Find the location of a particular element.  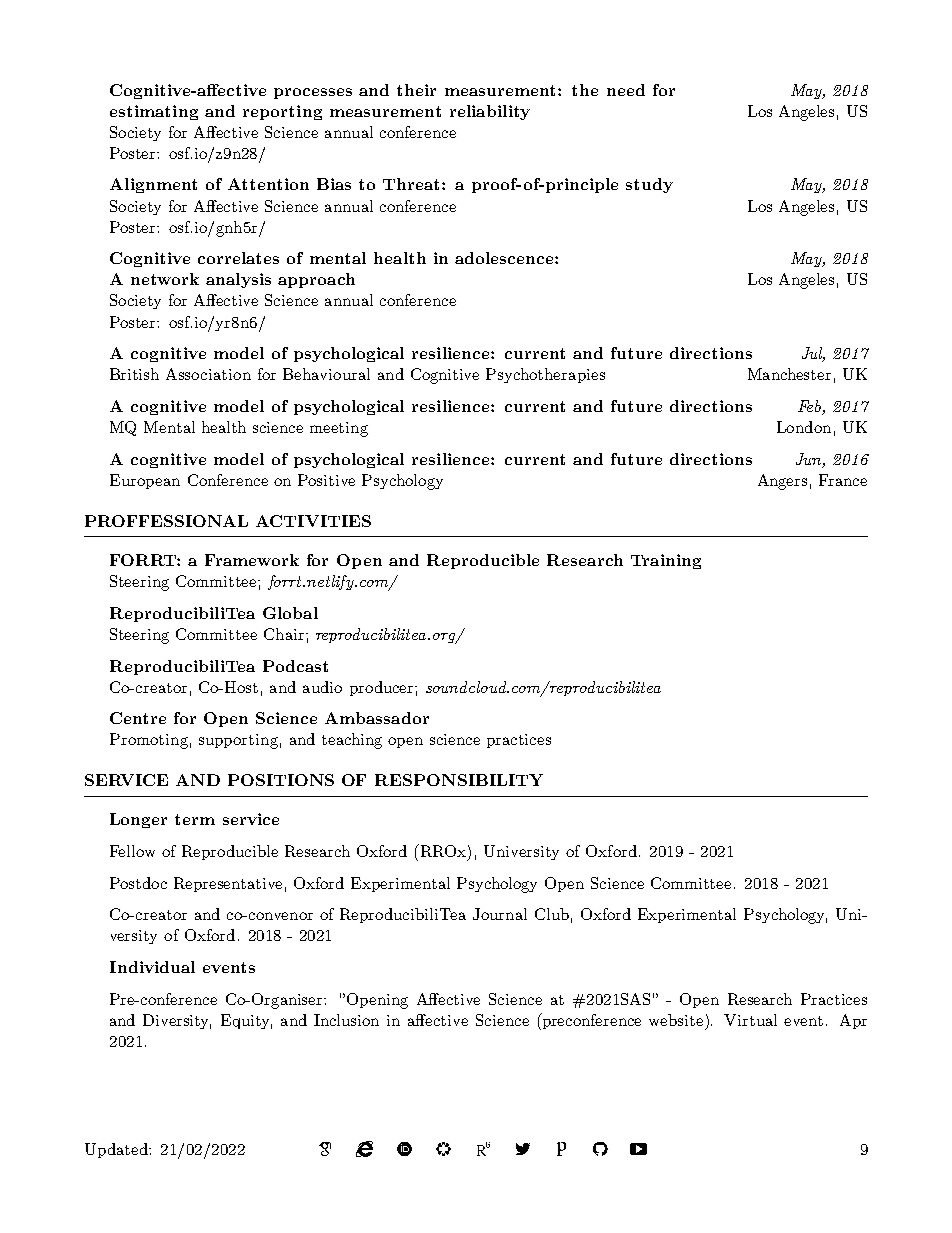

Inclusion is located at coordinates (346, 1020).
